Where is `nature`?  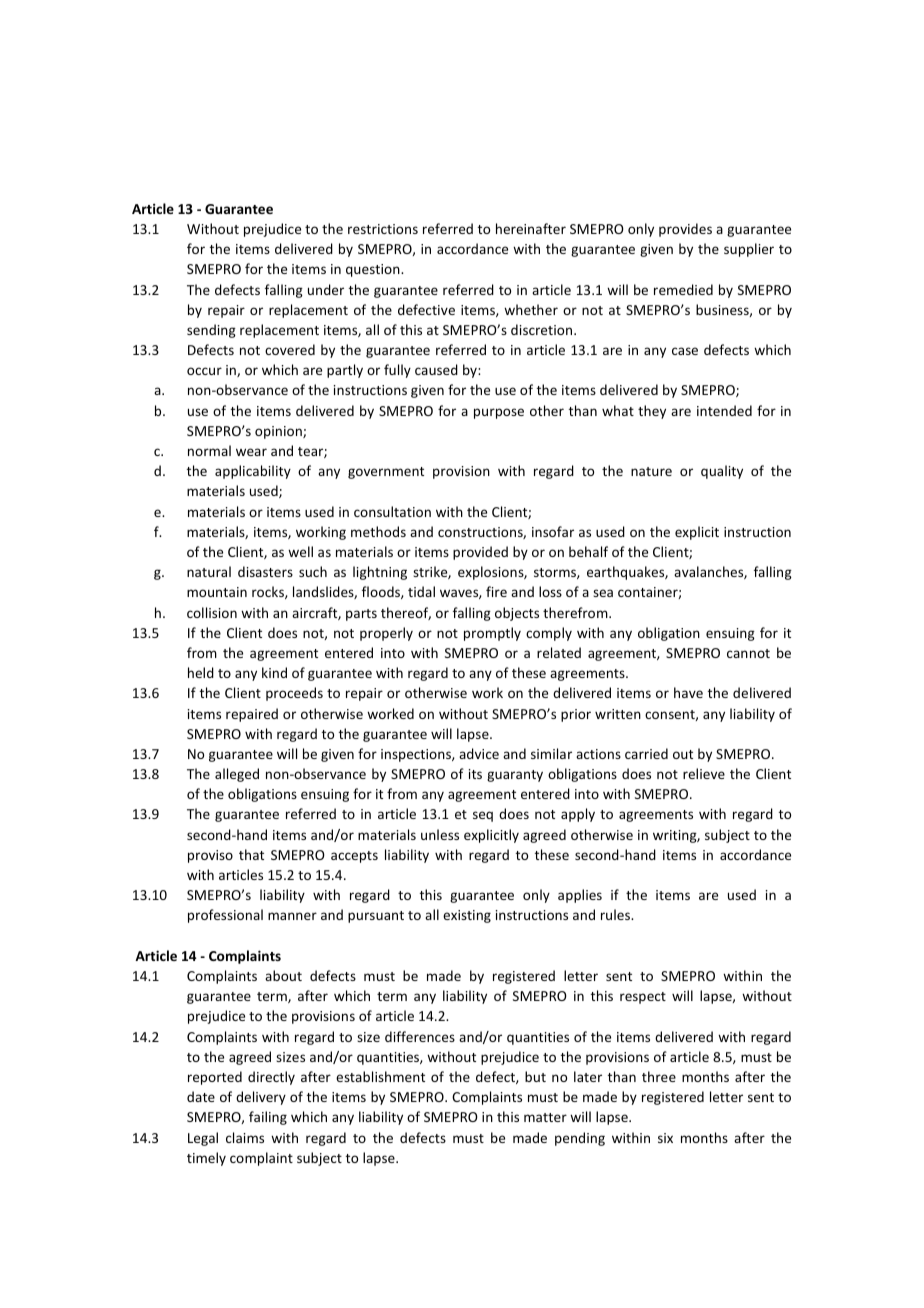
nature is located at coordinates (651, 471).
